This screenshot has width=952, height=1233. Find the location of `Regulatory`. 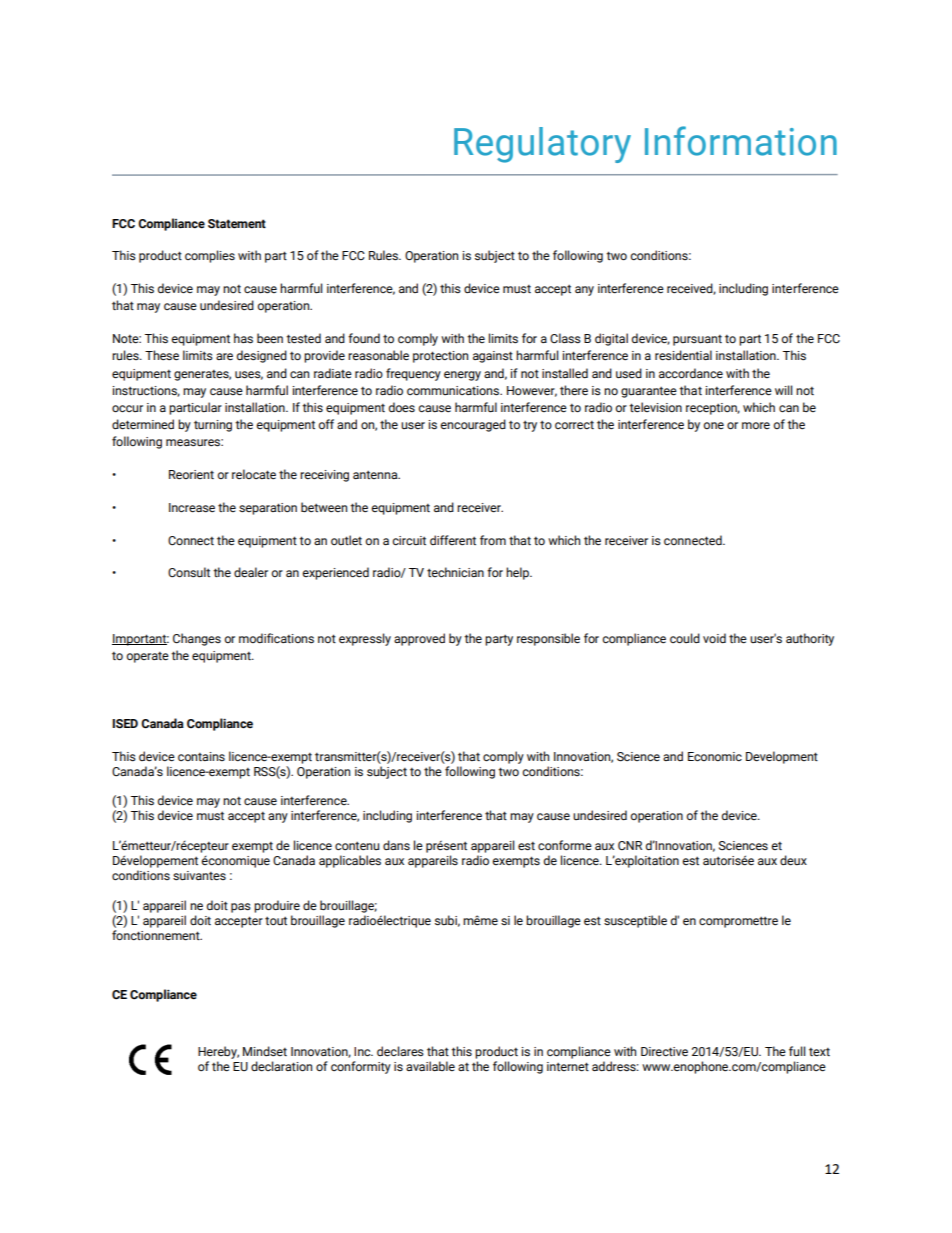

Regulatory is located at coordinates (542, 145).
